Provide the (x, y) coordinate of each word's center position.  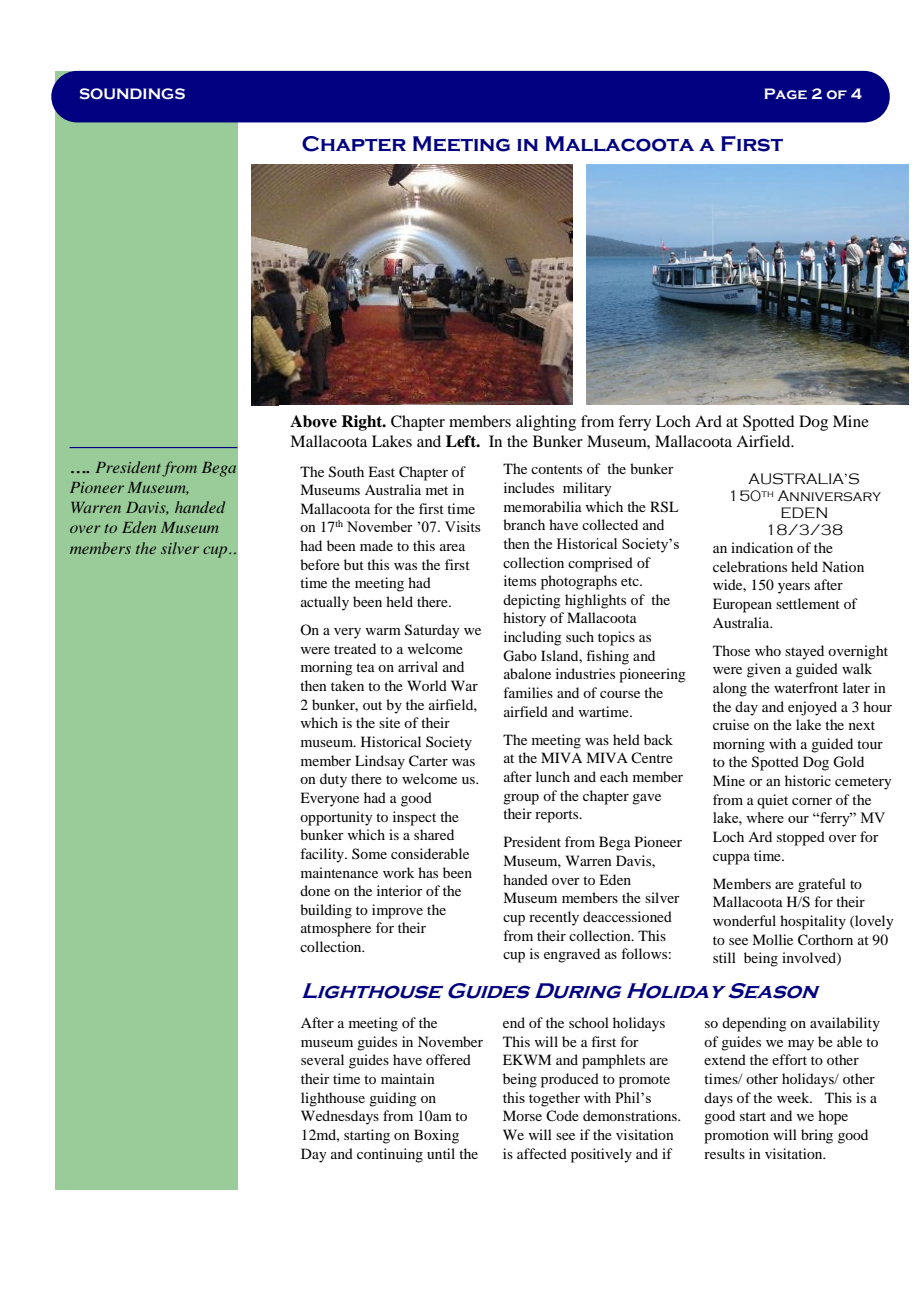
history (524, 619)
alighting (546, 423)
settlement (808, 603)
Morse (522, 1115)
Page (785, 94)
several (322, 1059)
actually (325, 603)
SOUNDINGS (132, 94)
